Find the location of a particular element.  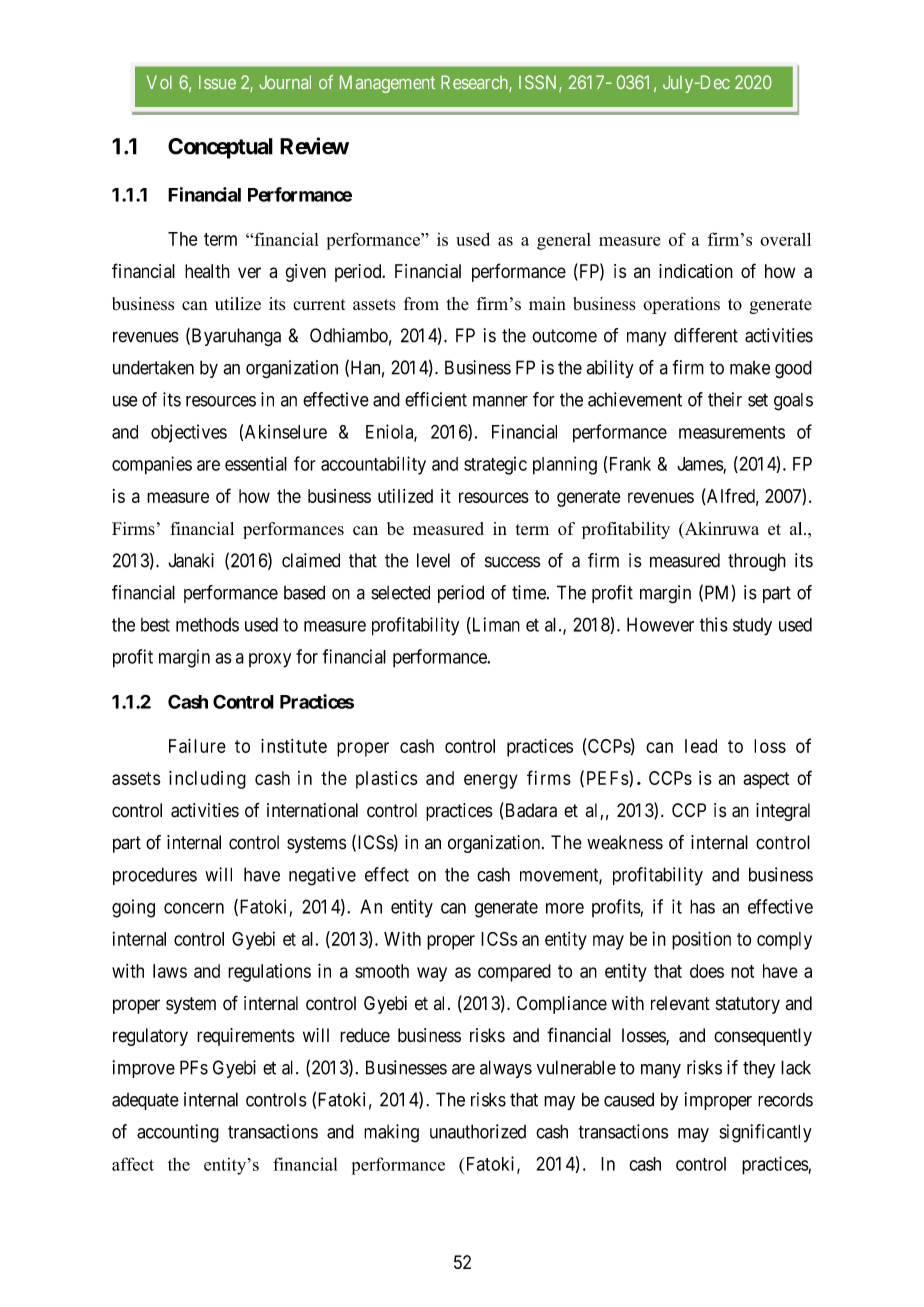

methods is located at coordinates (207, 624).
